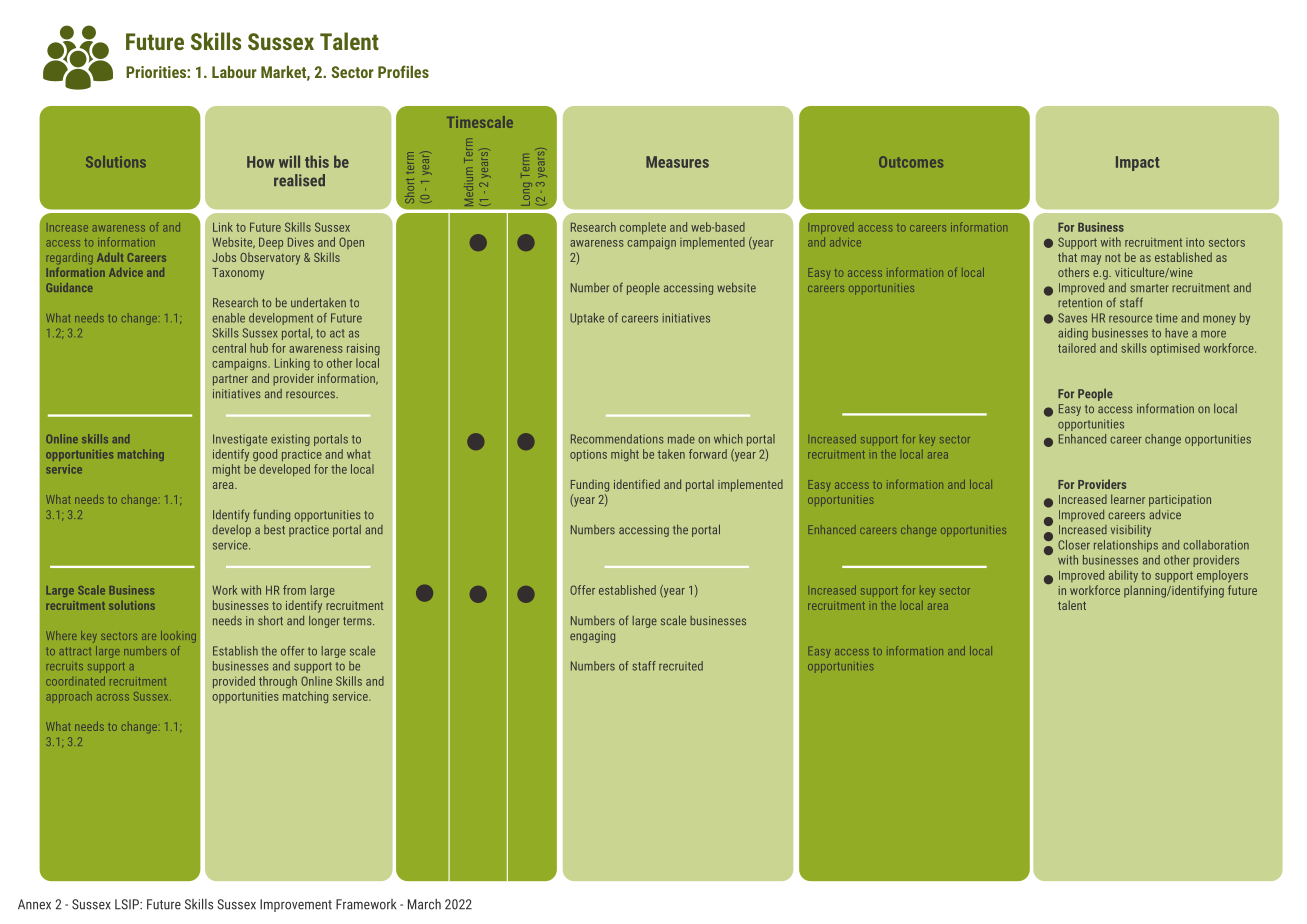 This image has height=924, width=1307. What do you see at coordinates (229, 348) in the image?
I see `central` at bounding box center [229, 348].
